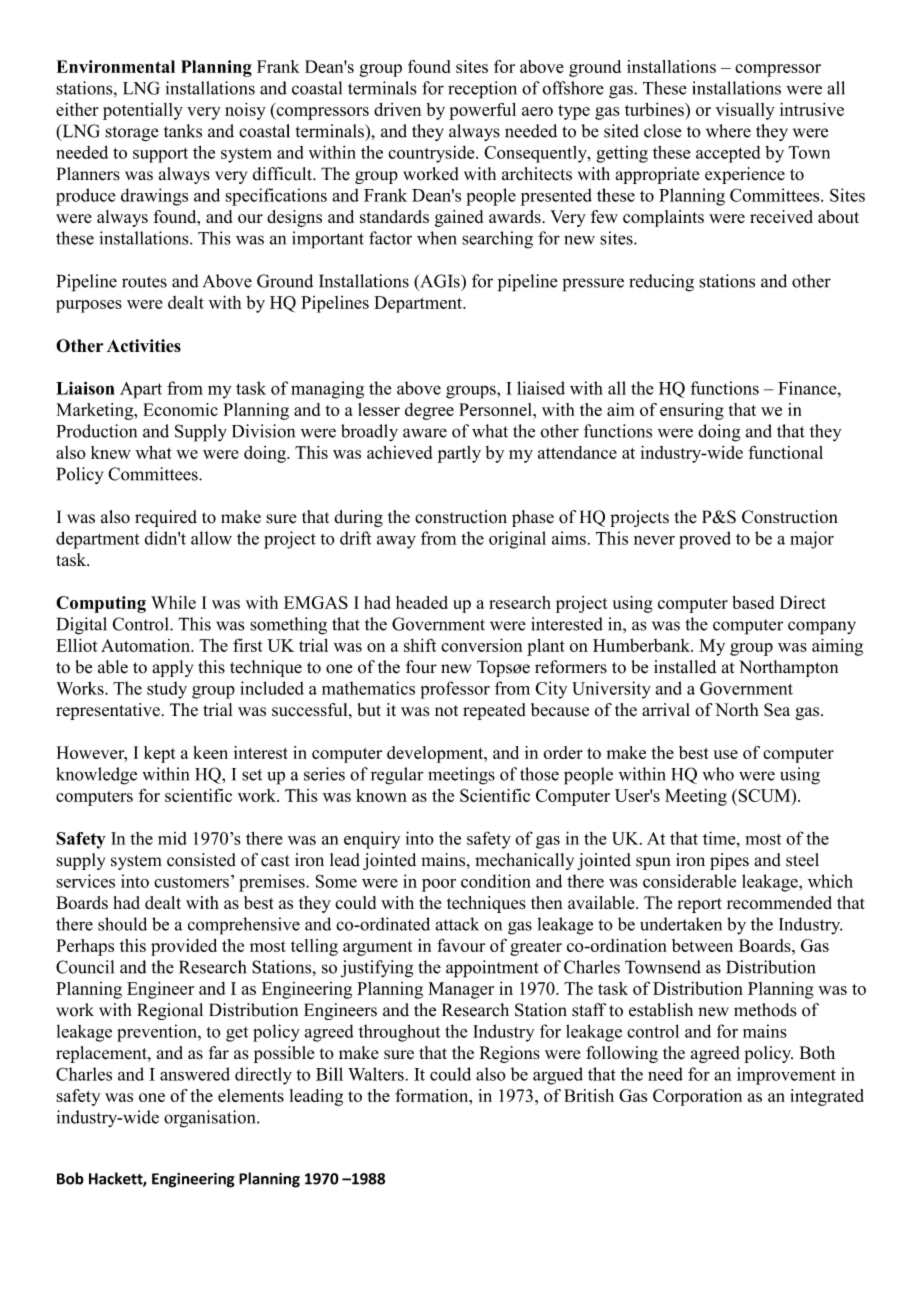 Image resolution: width=924 pixels, height=1308 pixels. Describe the element at coordinates (143, 111) in the screenshot. I see `potentially` at that location.
